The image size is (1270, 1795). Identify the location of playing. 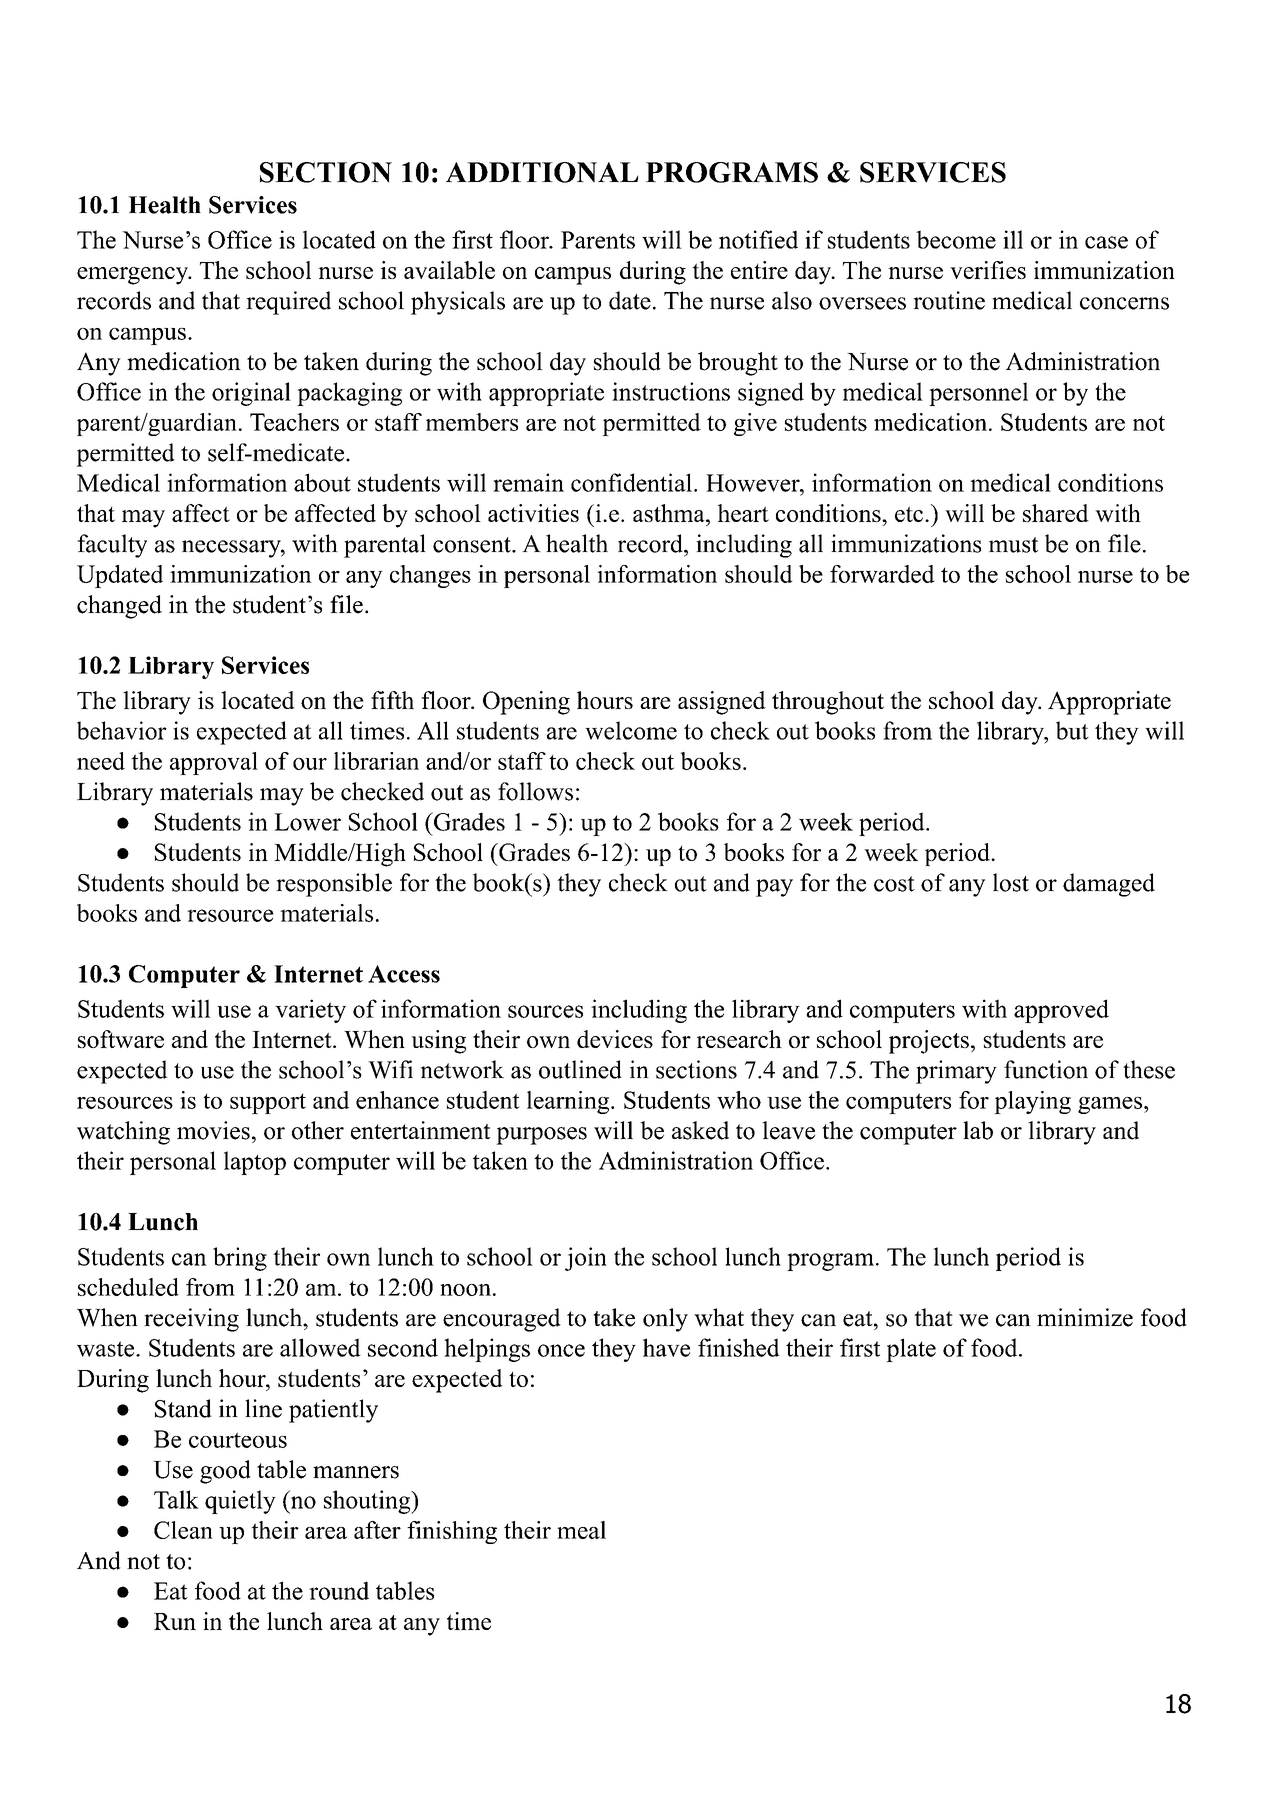
(1032, 1102).
